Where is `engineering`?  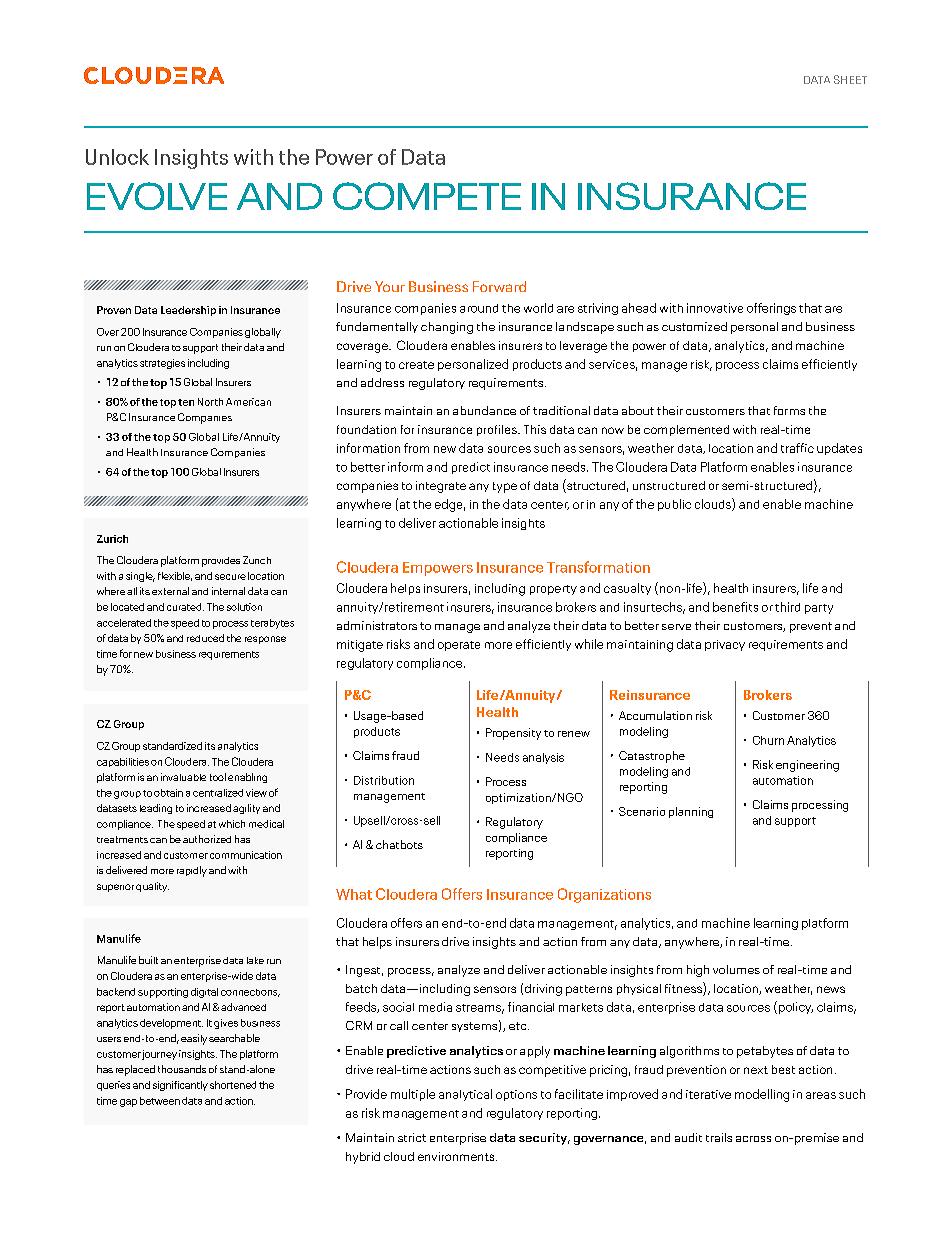 engineering is located at coordinates (807, 766).
